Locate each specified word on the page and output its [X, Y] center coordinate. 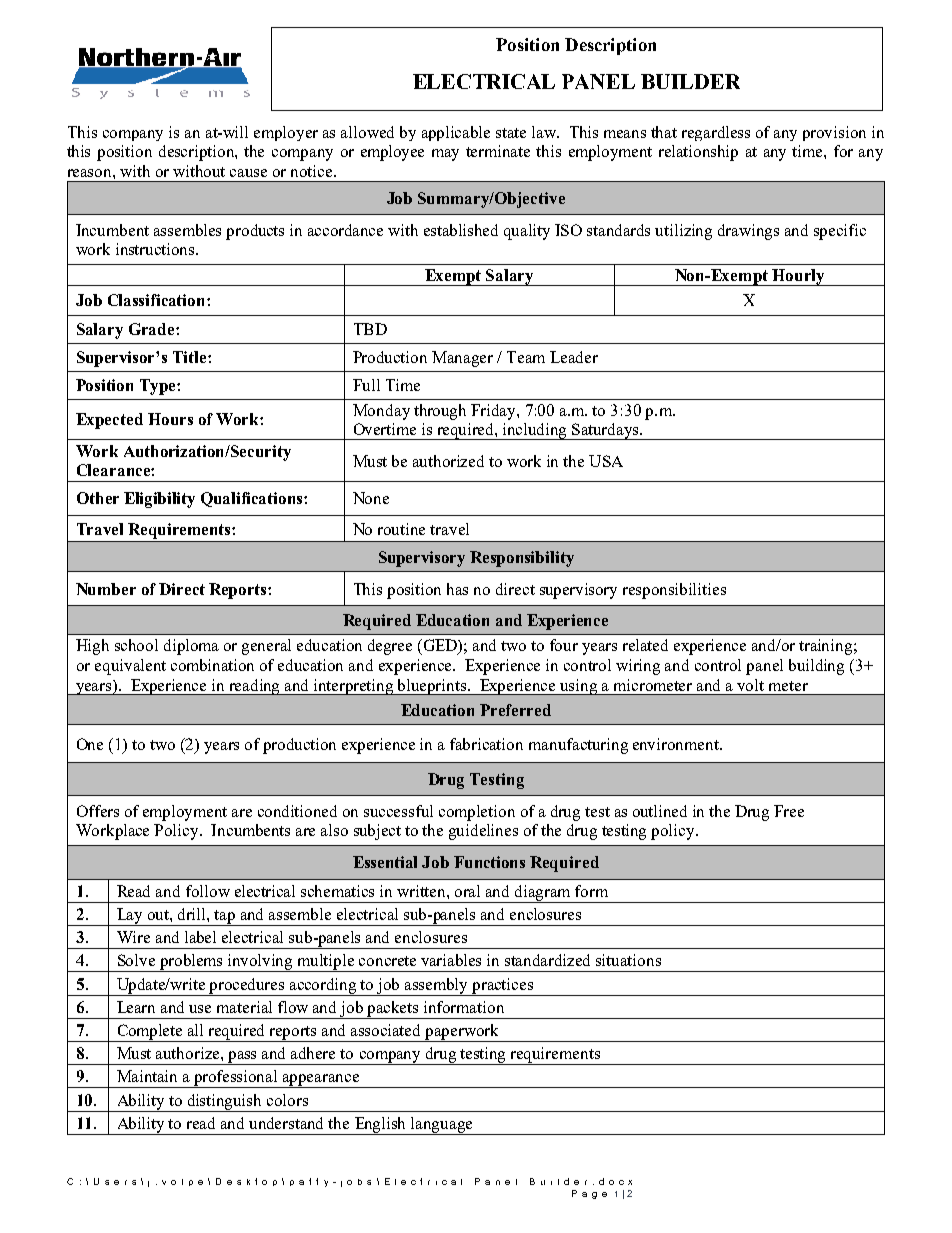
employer [286, 133]
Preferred [515, 710]
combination [212, 665]
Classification [158, 300]
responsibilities [674, 591]
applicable [456, 133]
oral [467, 891]
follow [208, 891]
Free [789, 811]
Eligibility [159, 500]
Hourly [798, 277]
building [816, 667]
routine [401, 529]
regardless [716, 133]
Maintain [147, 1076]
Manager [462, 359]
